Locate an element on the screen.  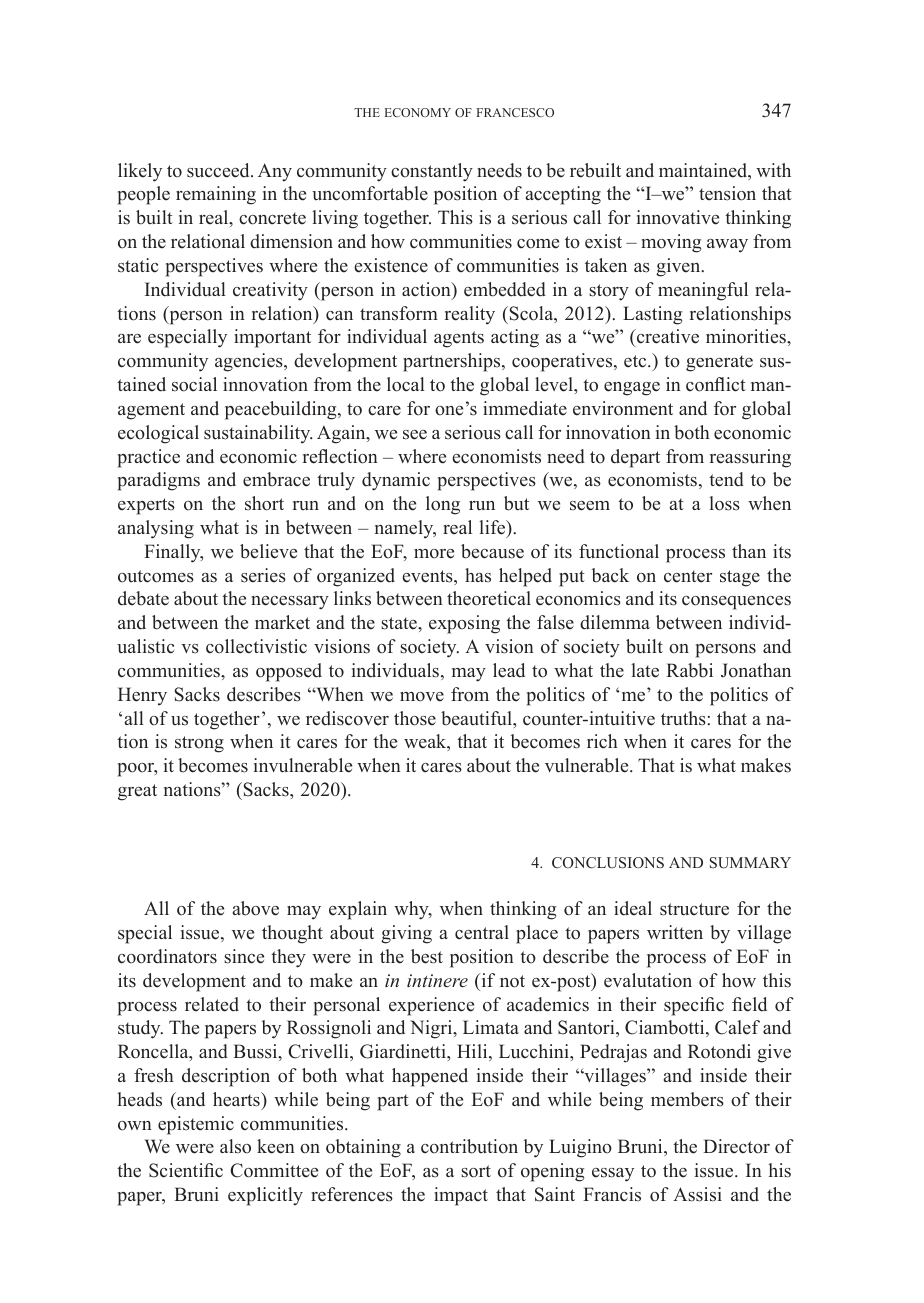
Rabbi is located at coordinates (689, 670).
